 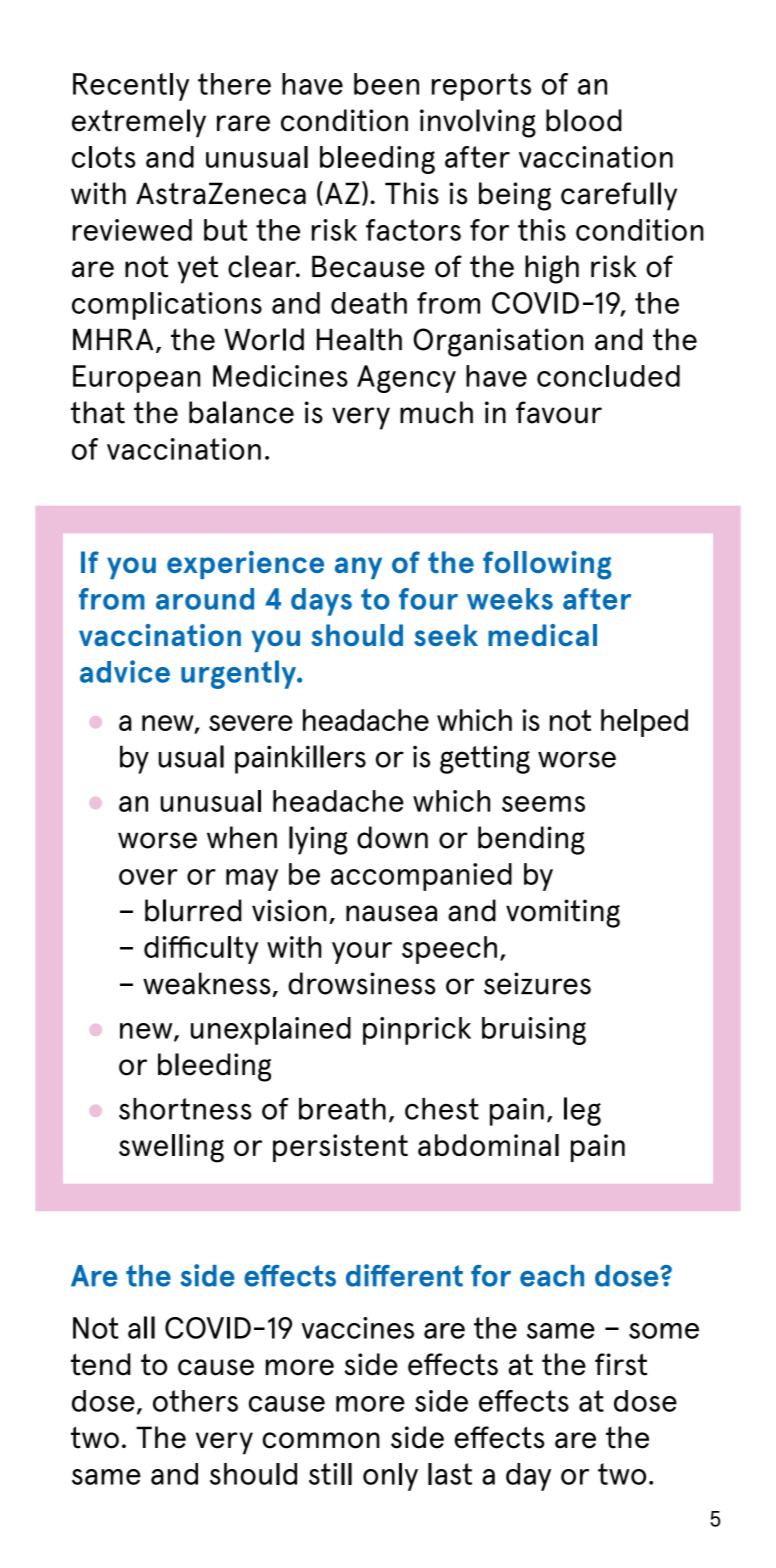 What do you see at coordinates (195, 1401) in the screenshot?
I see `others` at bounding box center [195, 1401].
